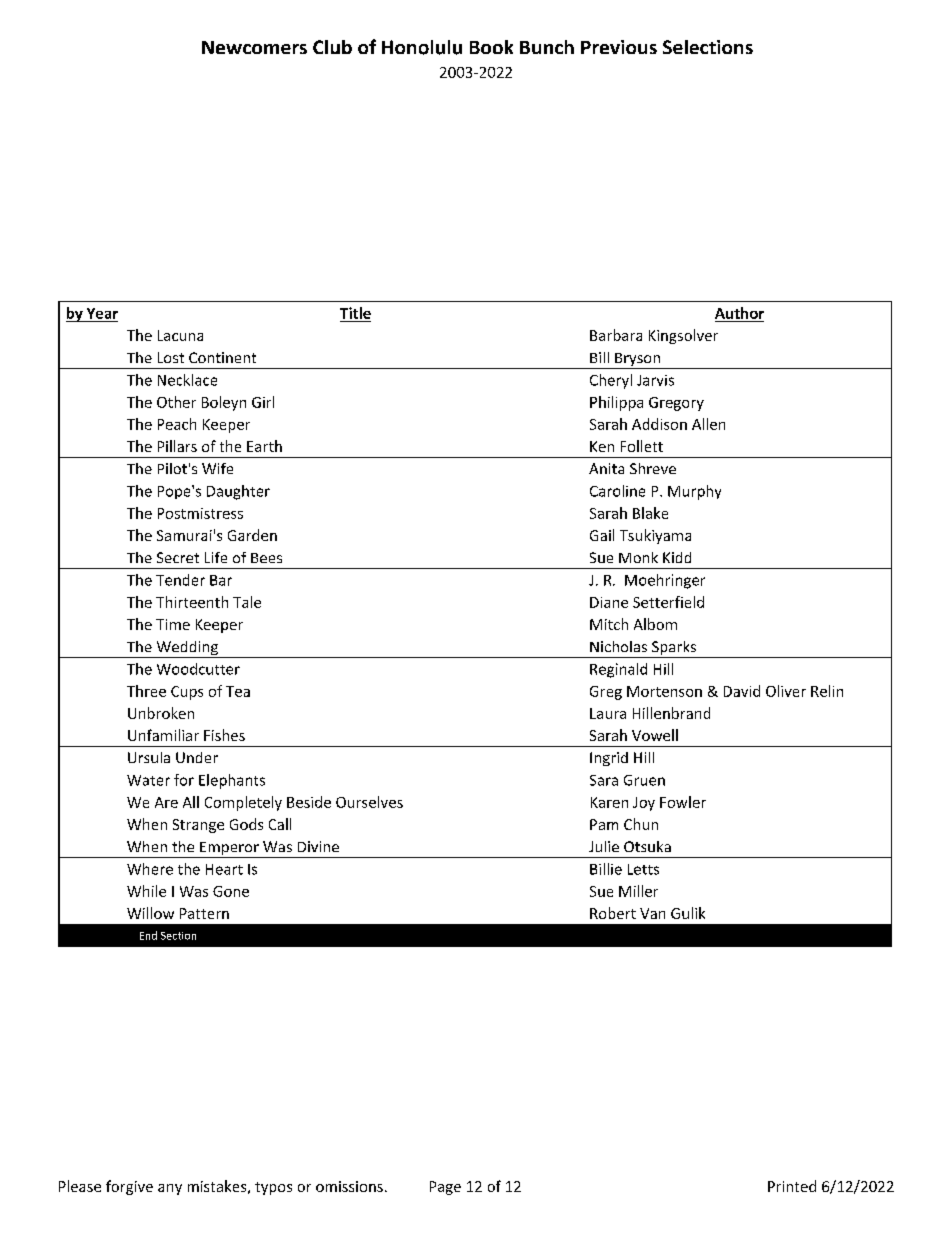  I want to click on Allen, so click(708, 424).
